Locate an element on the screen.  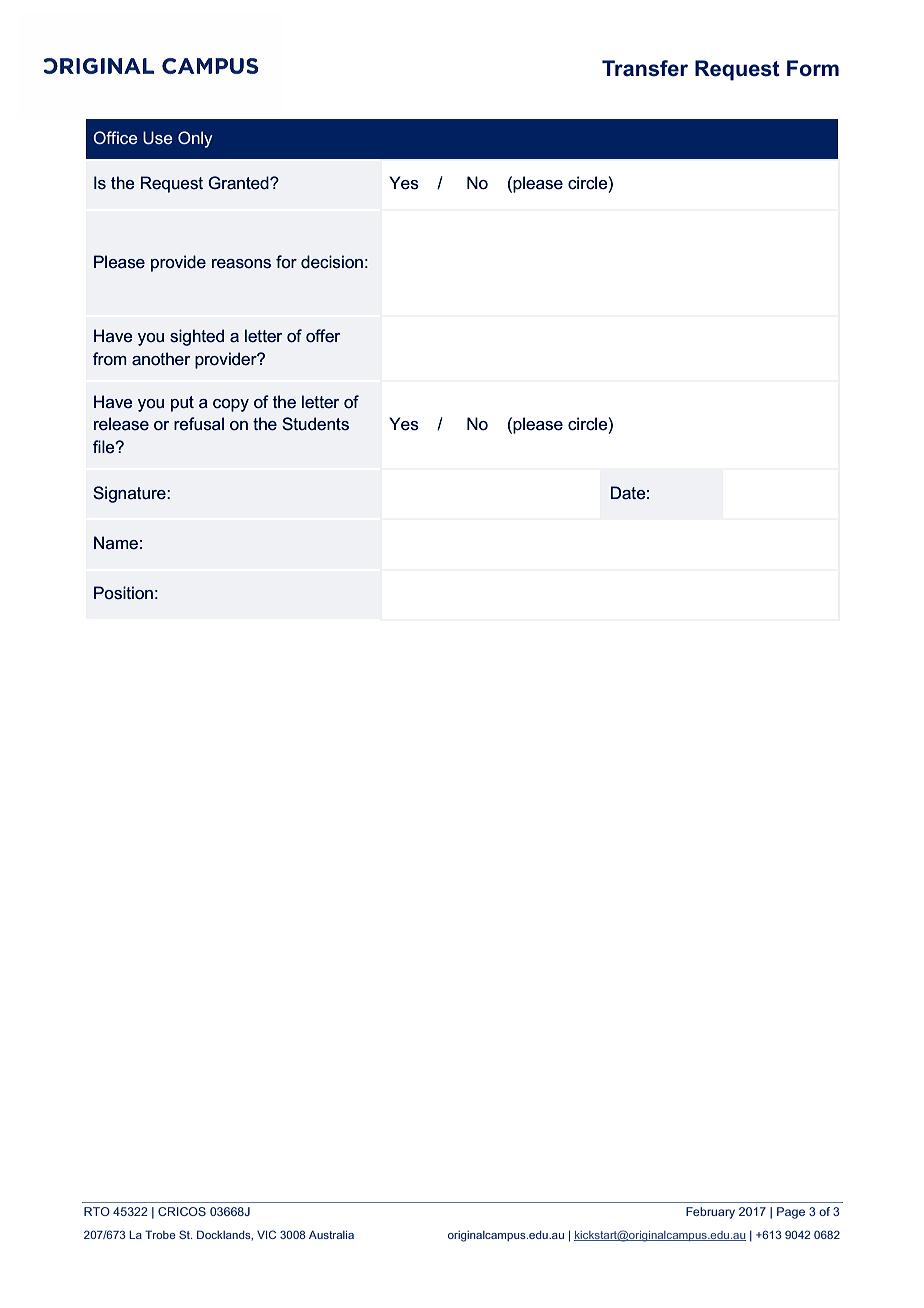
February is located at coordinates (710, 1213).
